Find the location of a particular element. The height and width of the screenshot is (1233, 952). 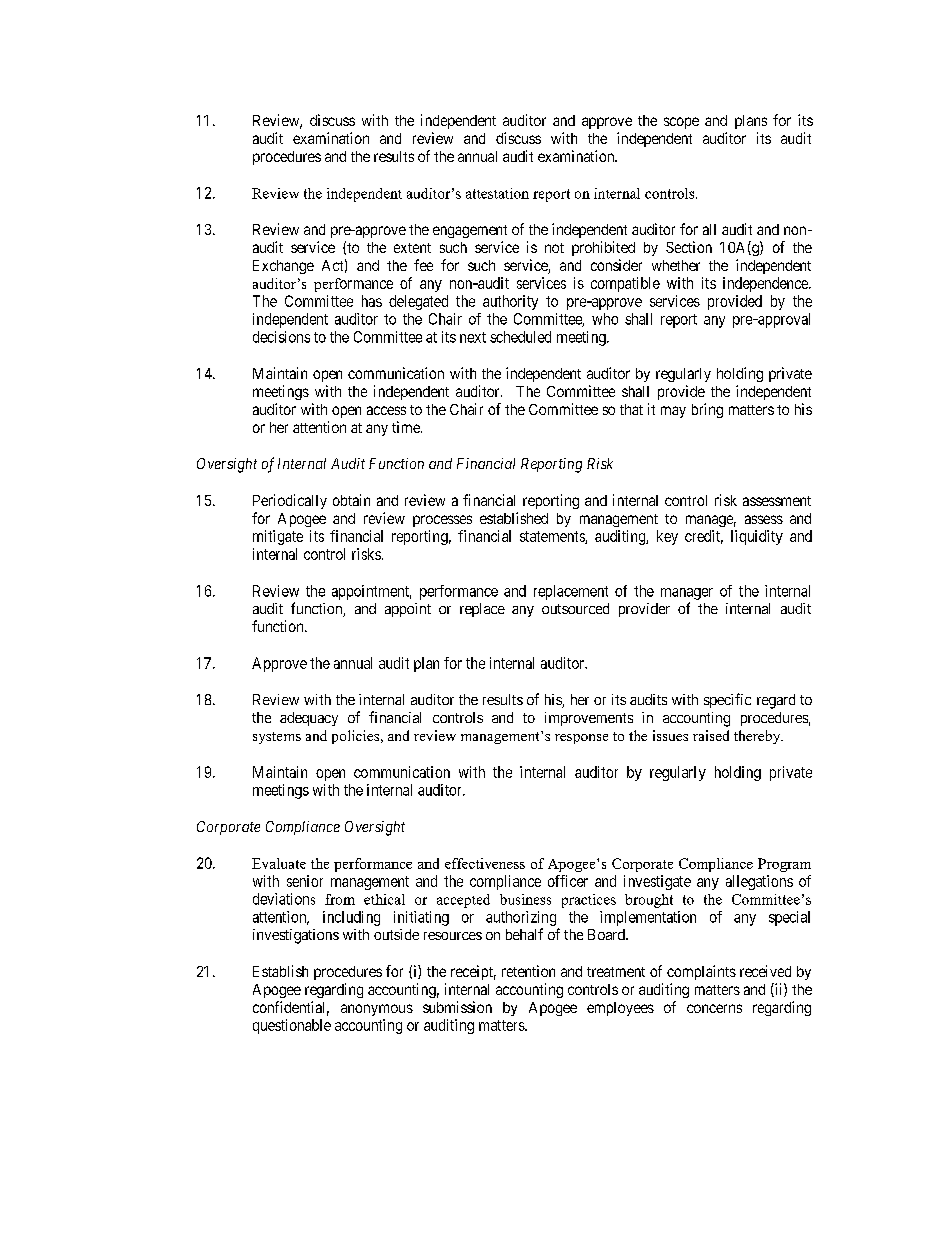

retention is located at coordinates (528, 971).
